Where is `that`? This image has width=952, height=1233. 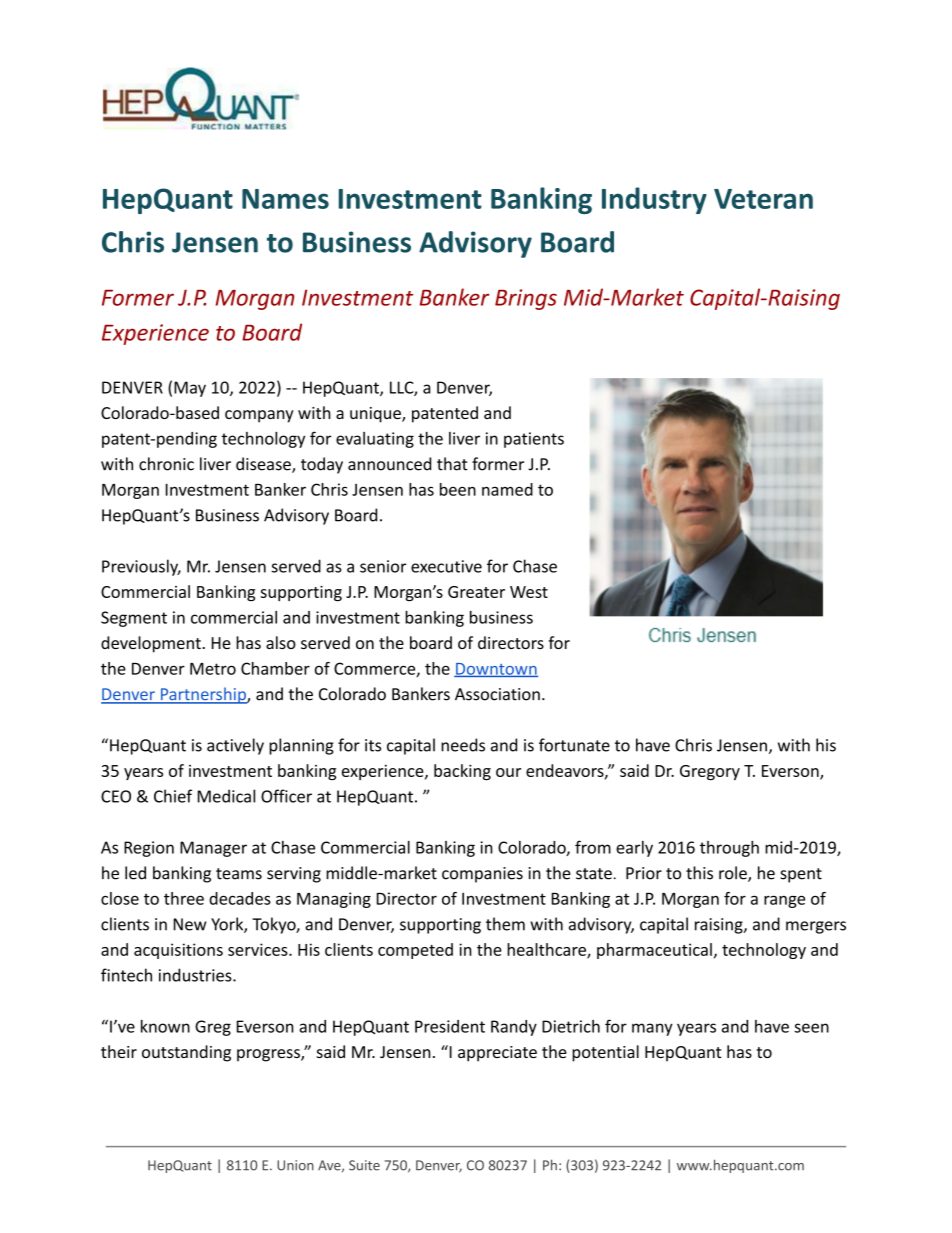
that is located at coordinates (452, 464).
